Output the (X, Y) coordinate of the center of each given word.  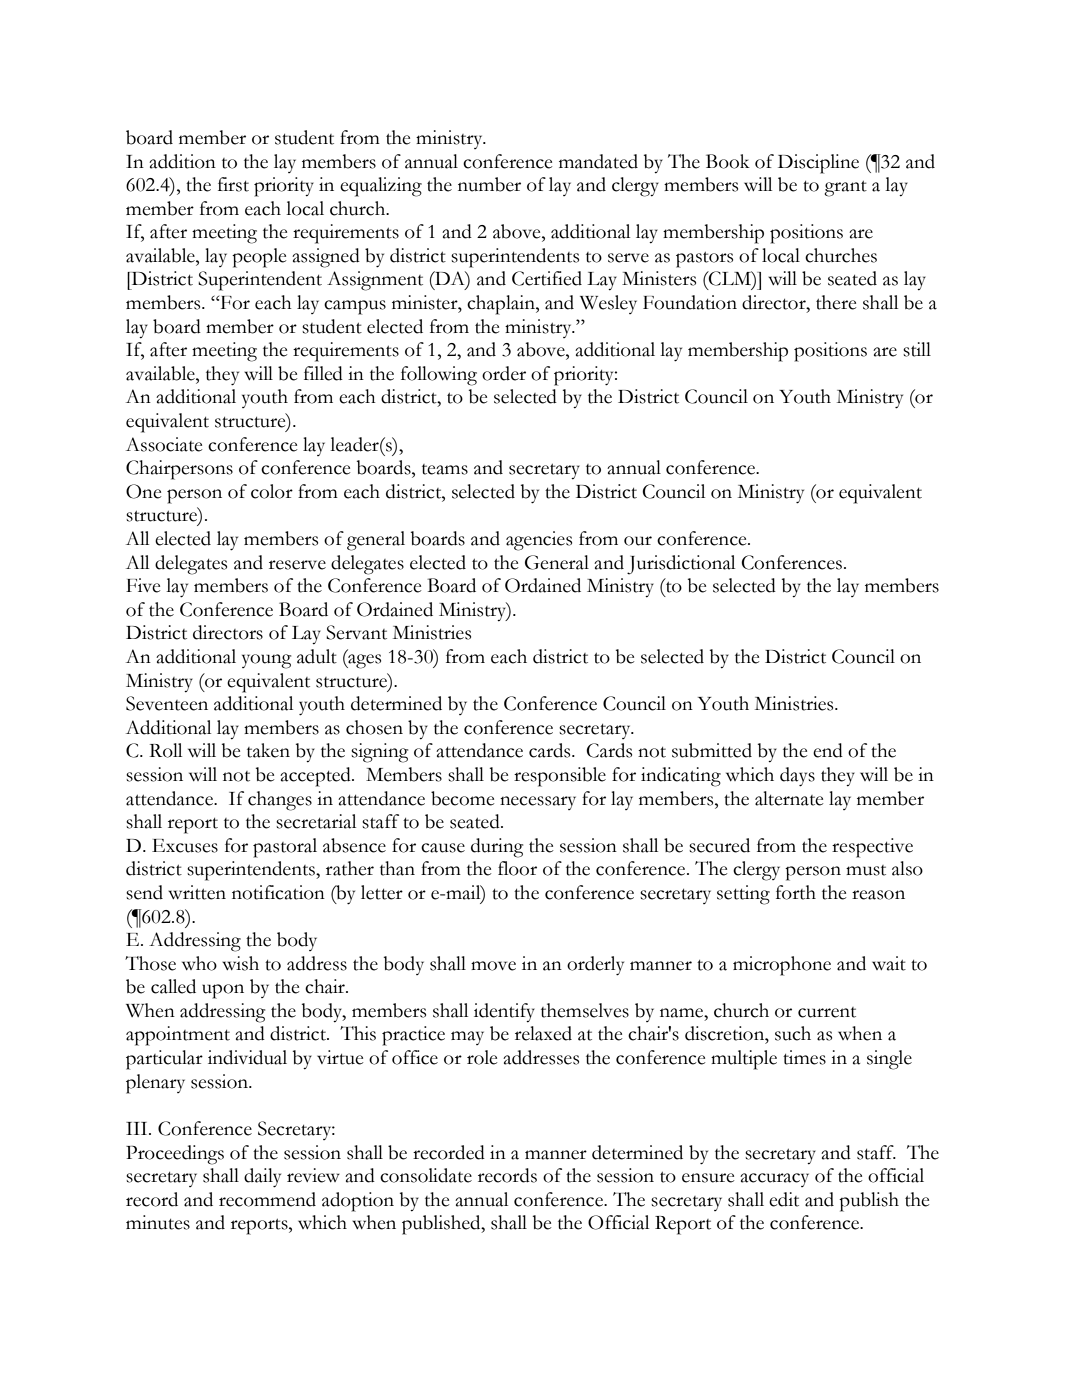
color (272, 491)
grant (845, 189)
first (233, 184)
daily (262, 1178)
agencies (539, 541)
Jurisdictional (681, 565)
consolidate (426, 1175)
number (489, 184)
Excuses (185, 846)
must (866, 870)
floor (517, 868)
